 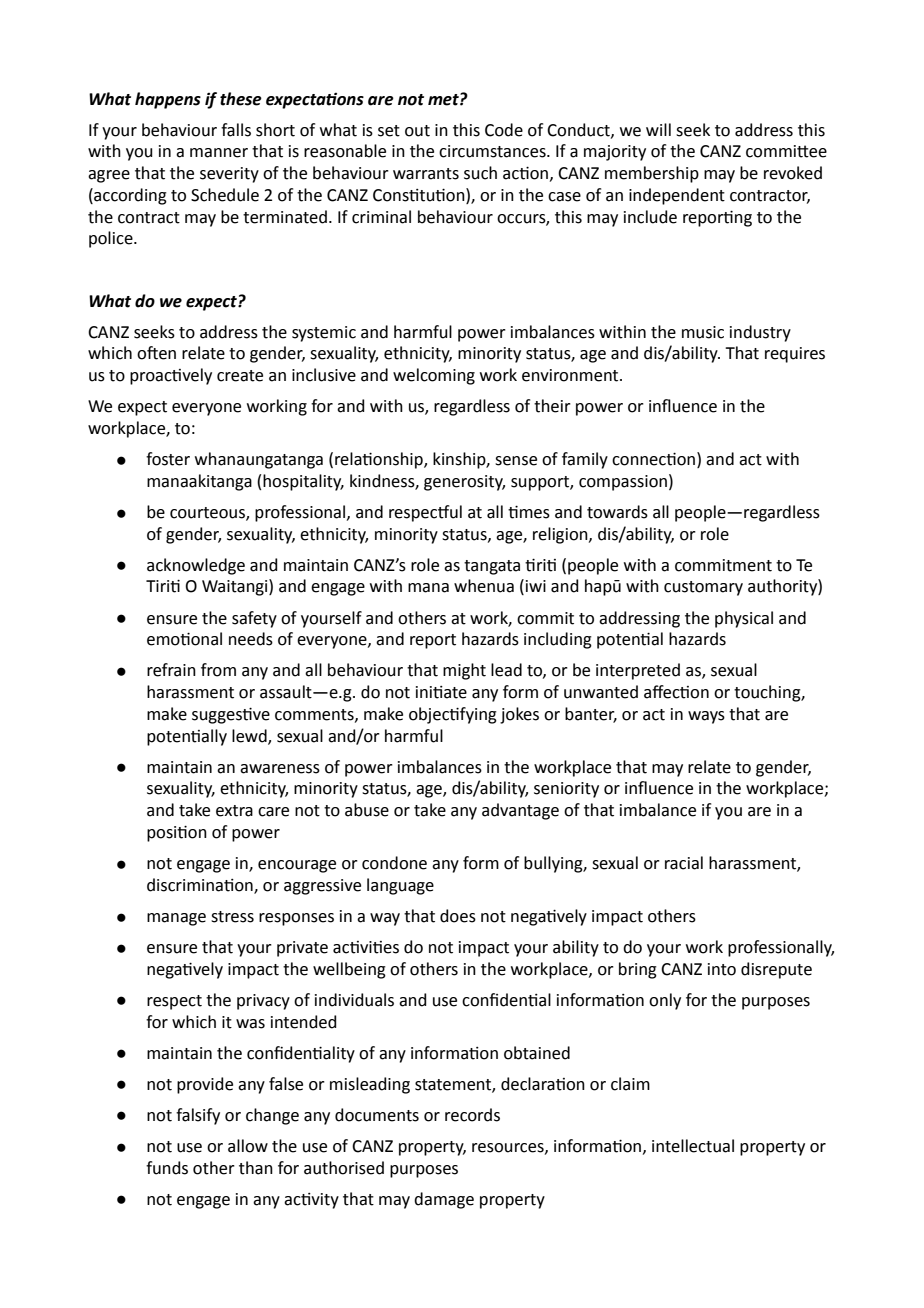 I want to click on advantage, so click(x=520, y=811).
